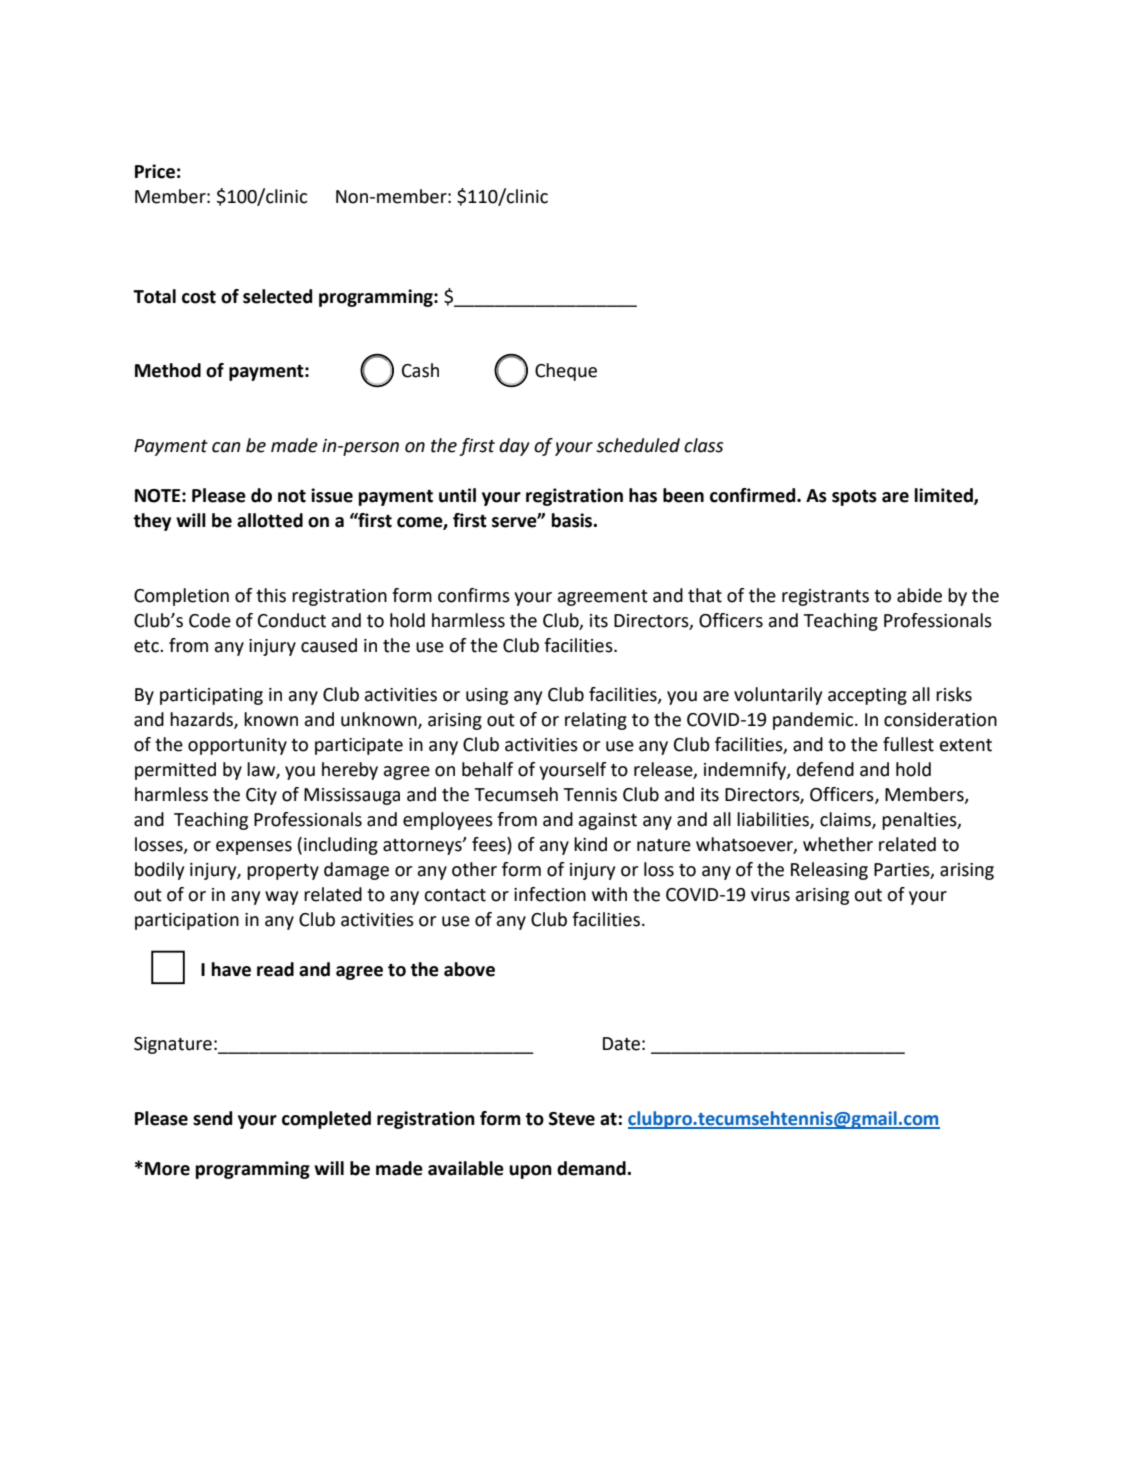 The image size is (1136, 1470). I want to click on class, so click(703, 445).
